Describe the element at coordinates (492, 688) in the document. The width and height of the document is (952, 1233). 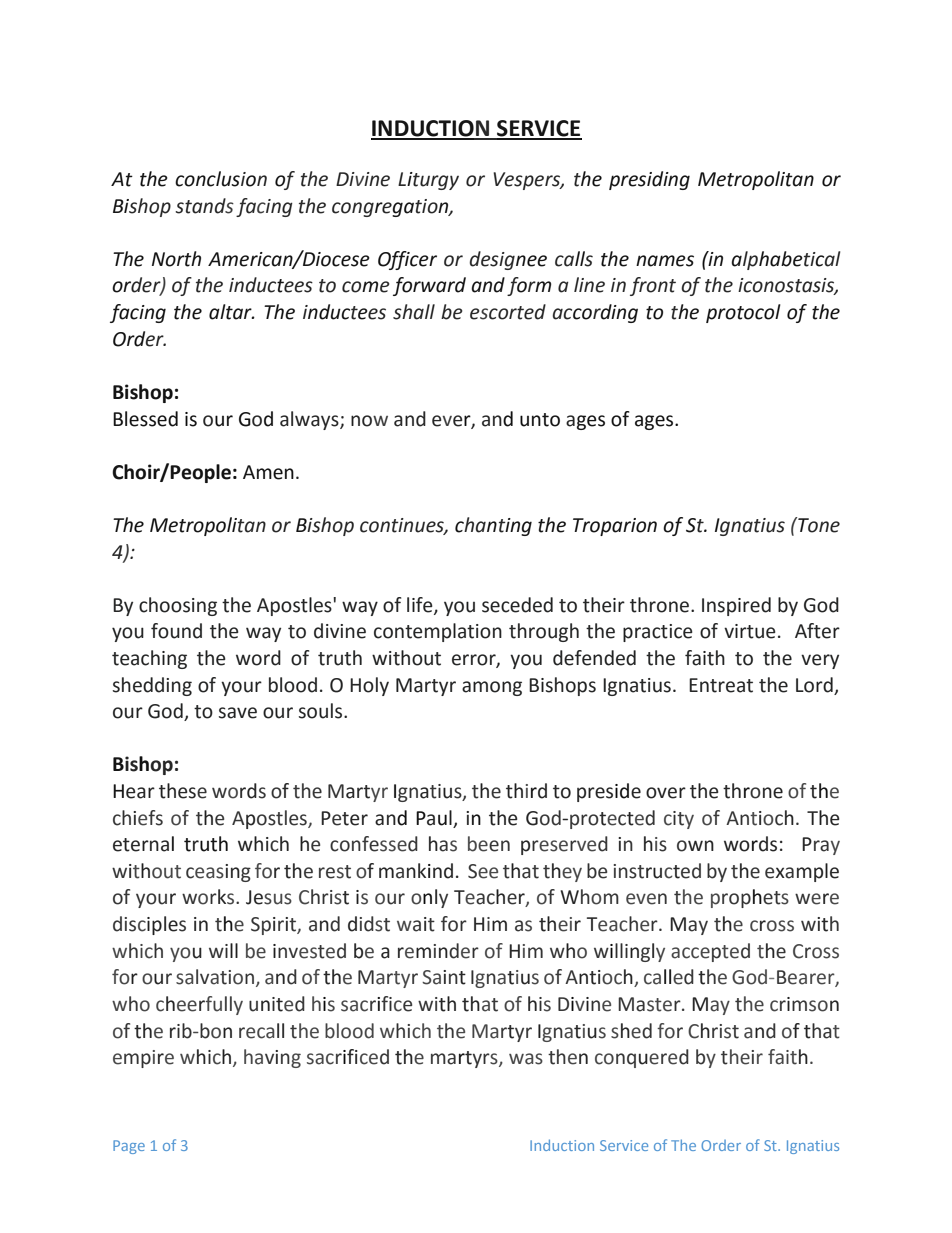
I see `among` at that location.
